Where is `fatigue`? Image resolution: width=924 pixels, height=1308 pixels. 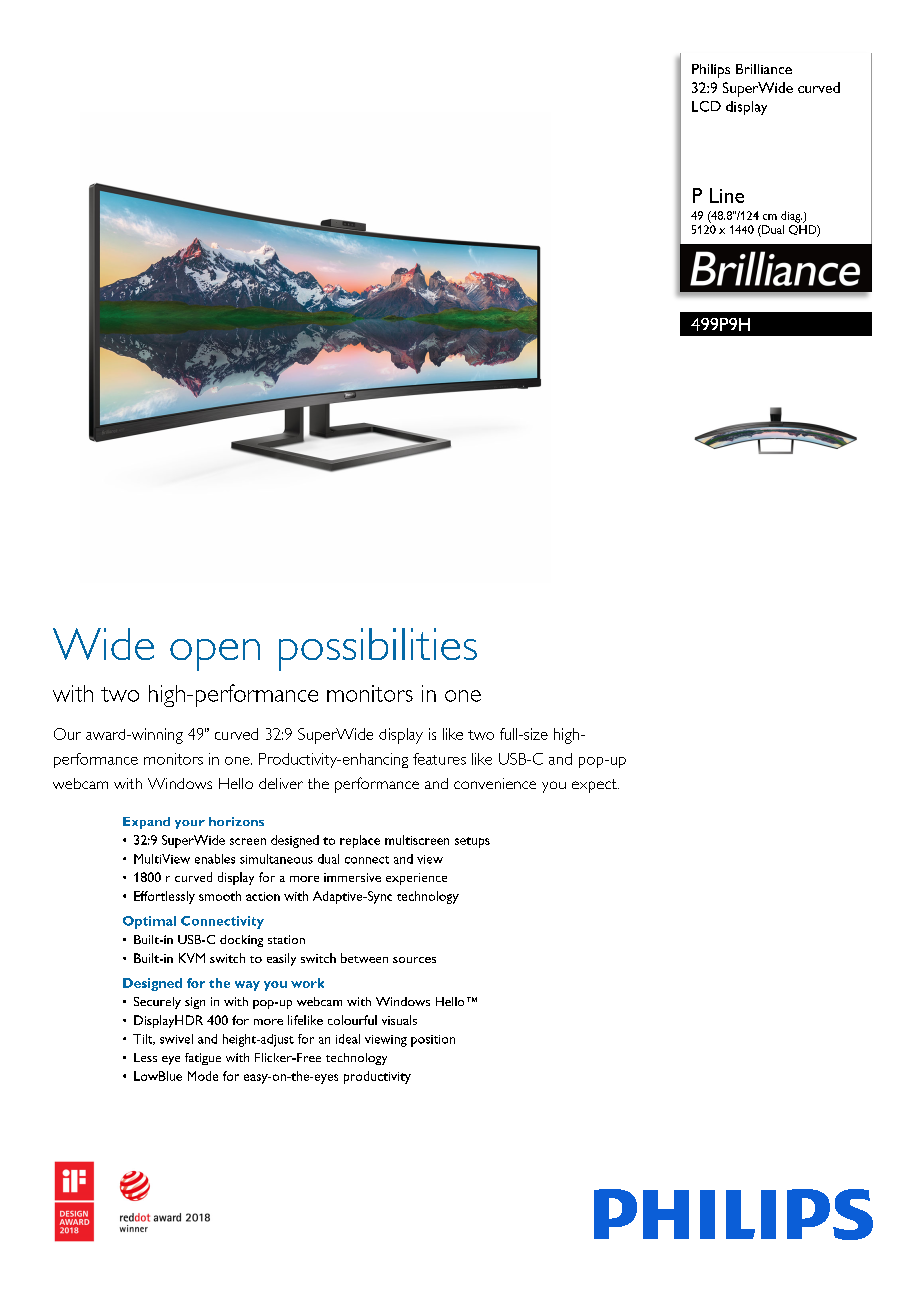
fatigue is located at coordinates (203, 1059).
